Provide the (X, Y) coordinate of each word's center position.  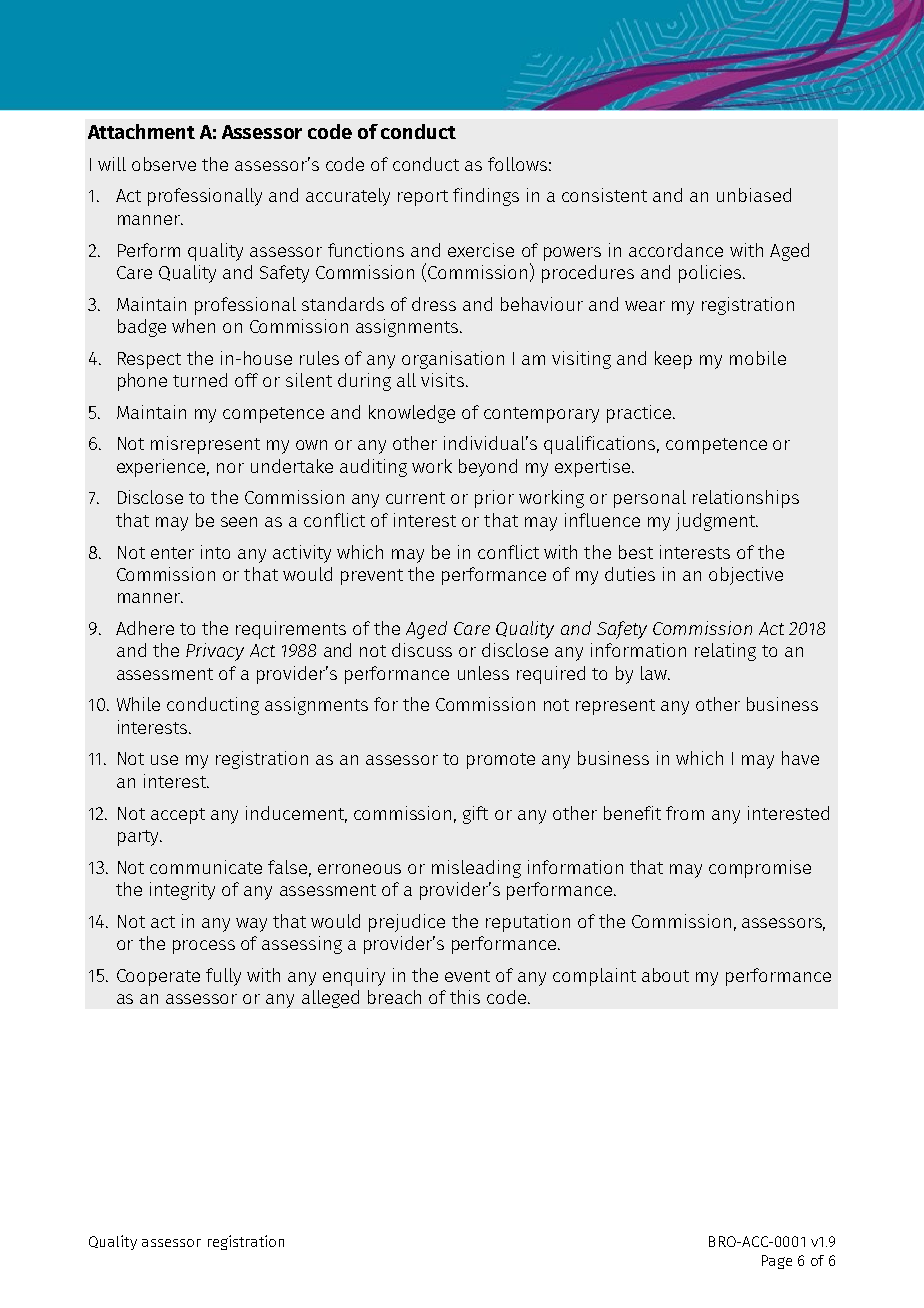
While (138, 704)
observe (164, 164)
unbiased (754, 195)
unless (483, 673)
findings (486, 197)
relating (725, 652)
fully (223, 977)
